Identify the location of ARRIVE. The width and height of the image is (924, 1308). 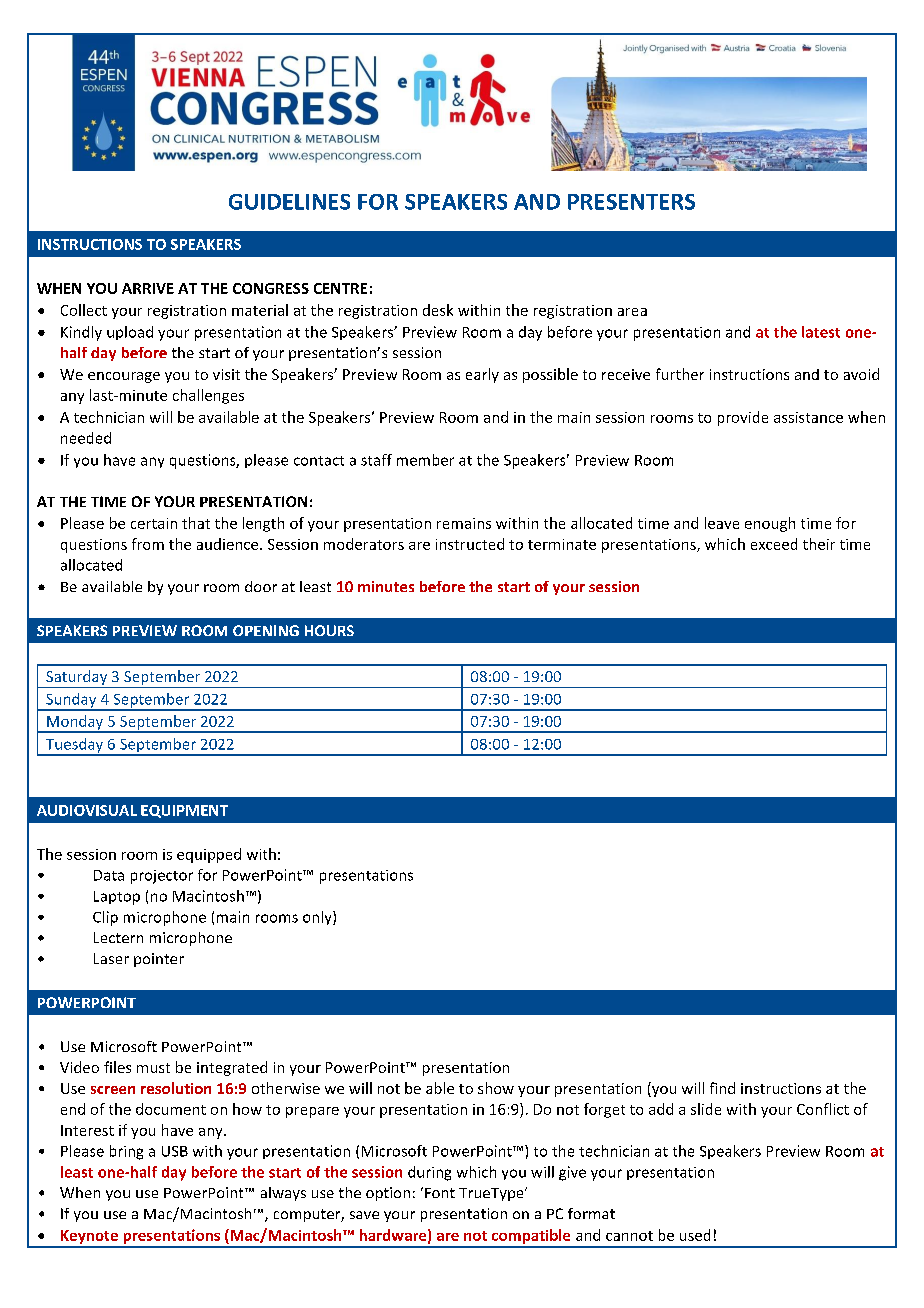
(148, 288).
